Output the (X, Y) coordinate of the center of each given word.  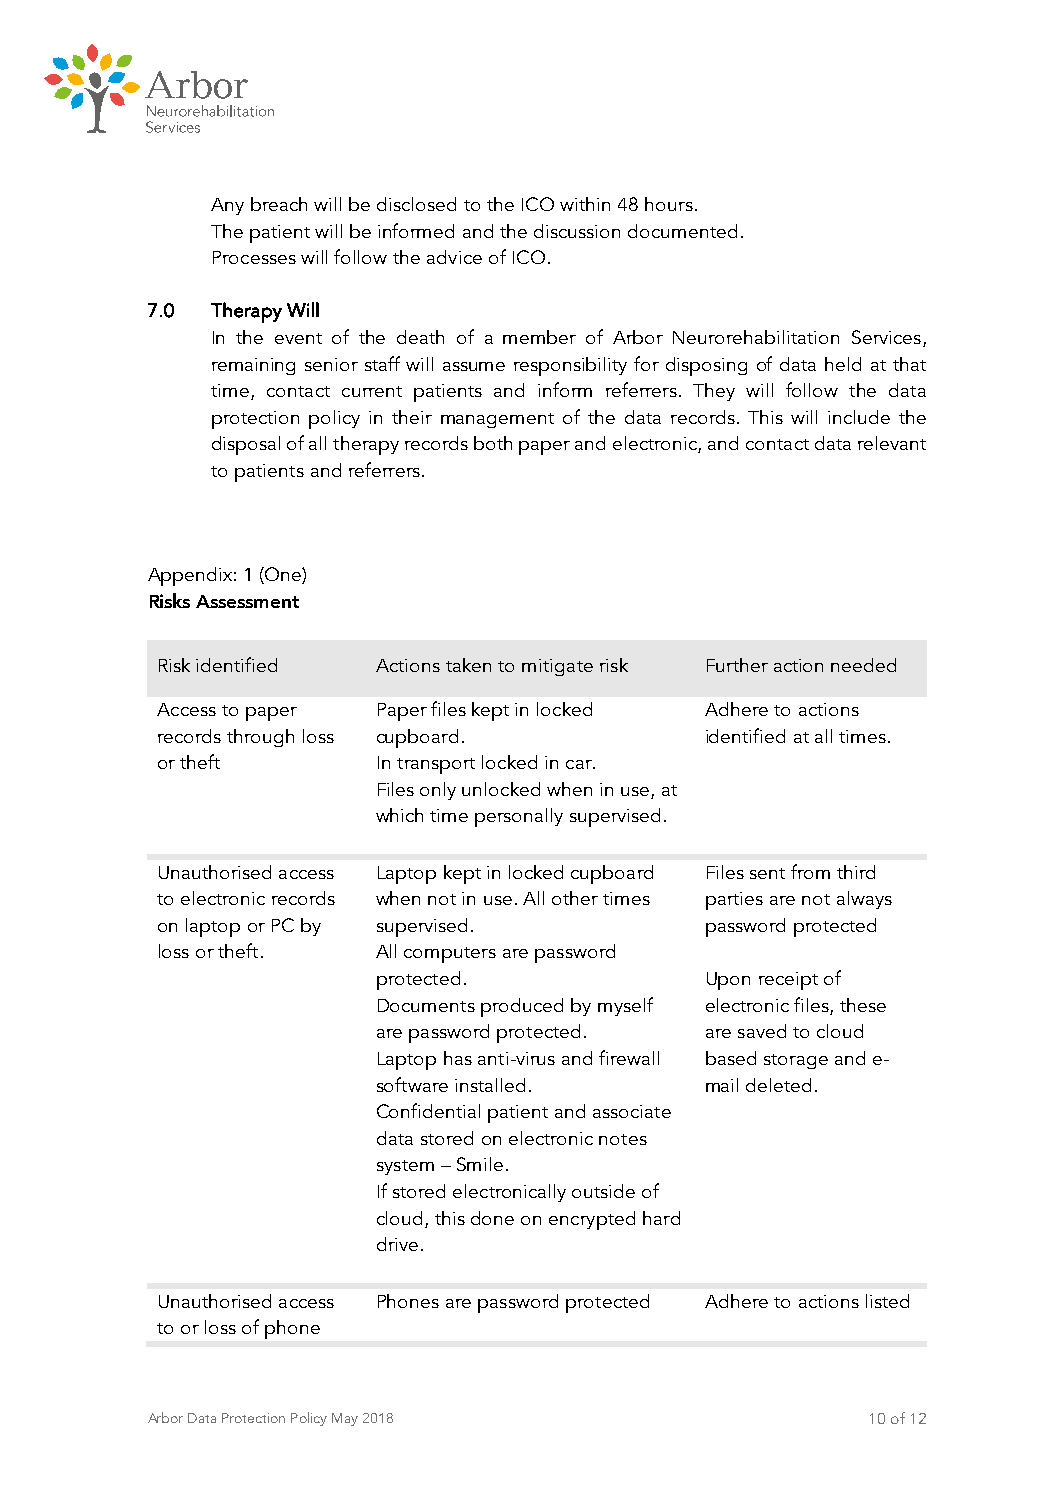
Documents (426, 1005)
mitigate (557, 667)
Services (886, 337)
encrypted (592, 1220)
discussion (577, 231)
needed (863, 665)
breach (279, 204)
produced (522, 1007)
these (863, 1005)
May (345, 1419)
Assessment (247, 601)
